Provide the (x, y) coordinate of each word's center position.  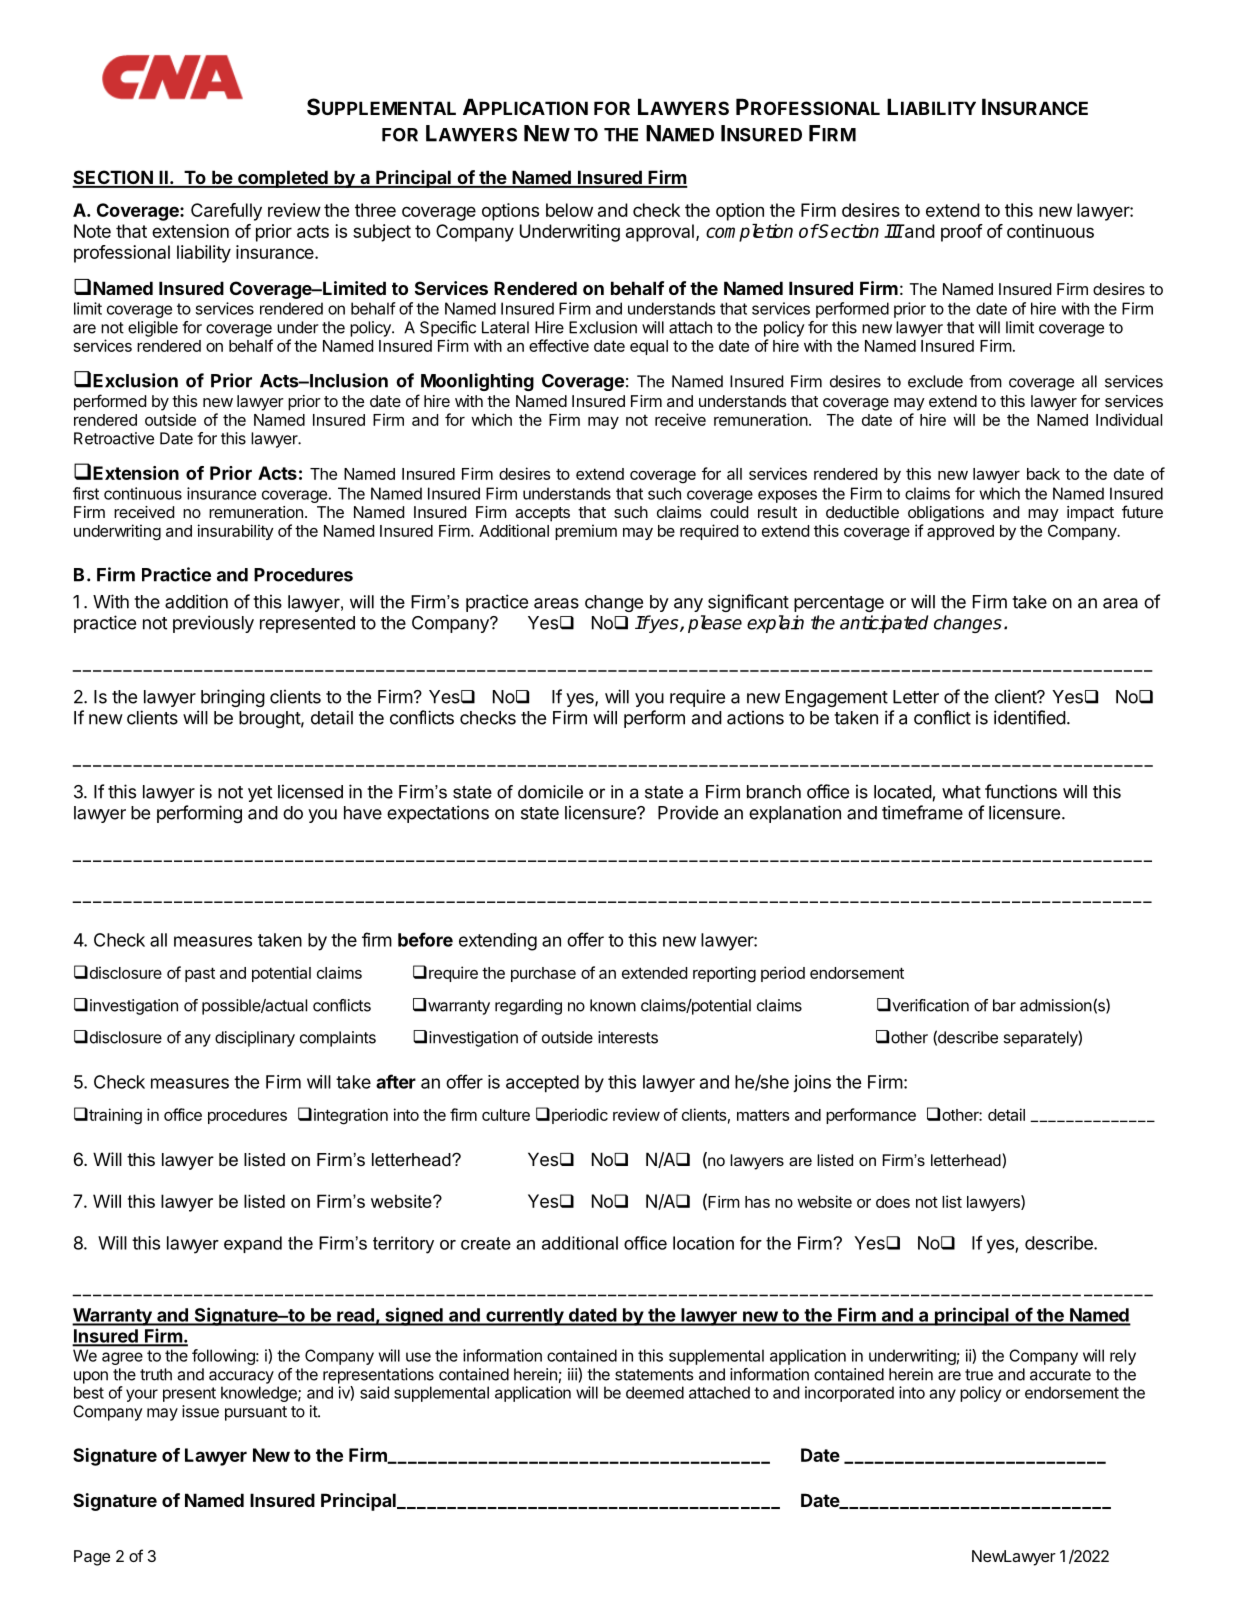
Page (92, 1558)
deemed (655, 1392)
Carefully (226, 212)
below (569, 210)
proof (962, 233)
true (979, 1375)
